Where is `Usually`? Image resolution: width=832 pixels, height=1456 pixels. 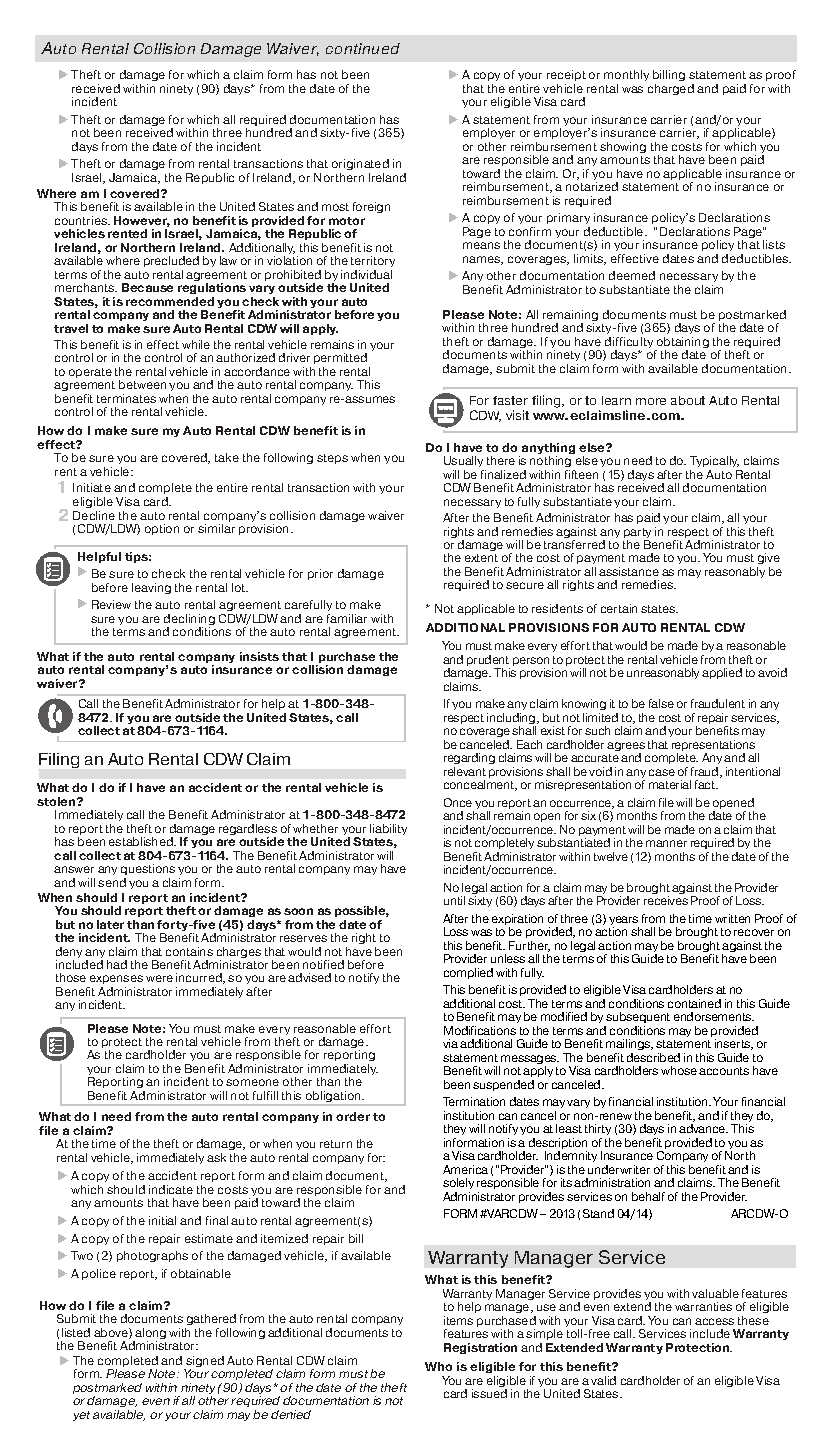 Usually is located at coordinates (465, 463).
